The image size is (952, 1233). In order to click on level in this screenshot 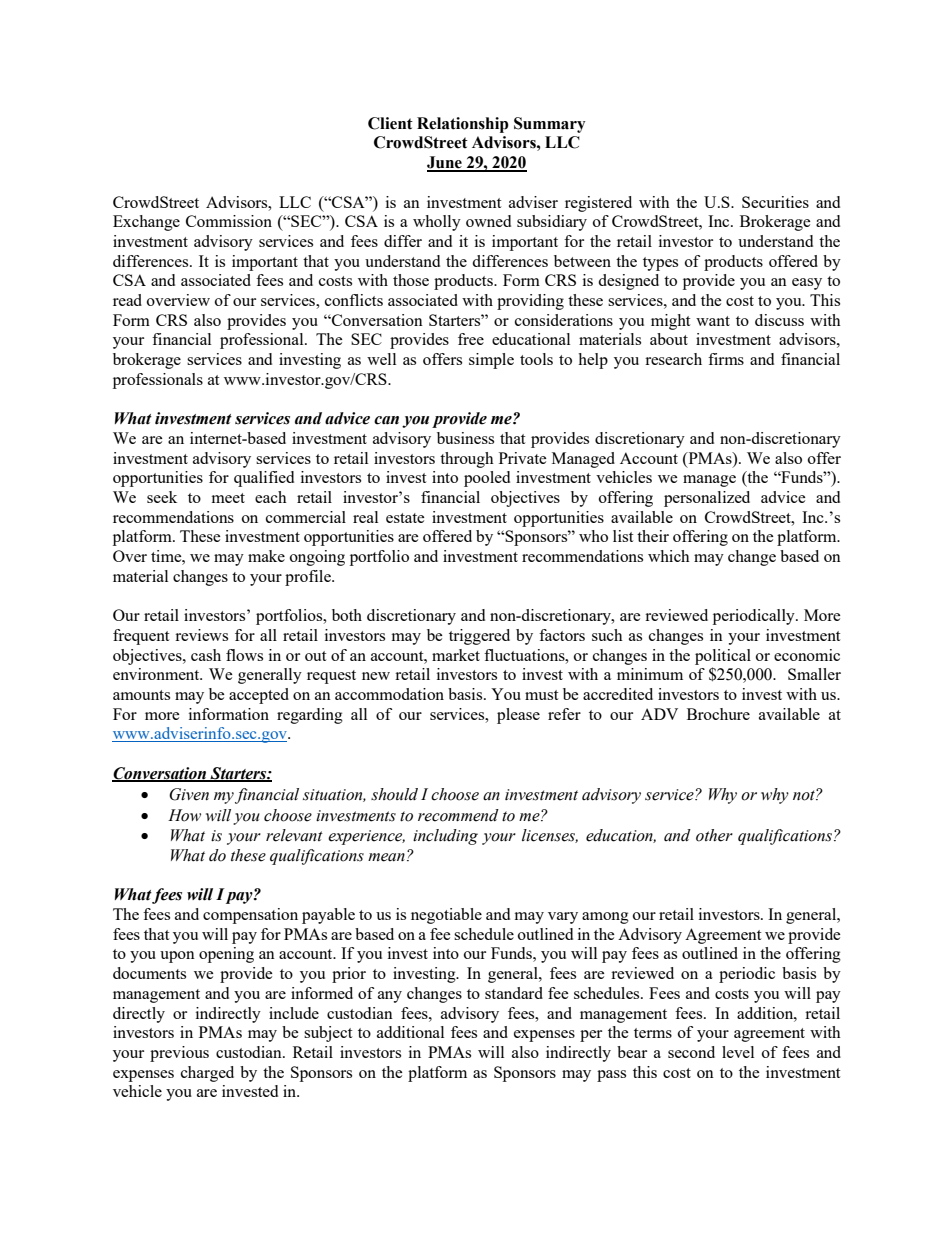, I will do `click(738, 1052)`.
